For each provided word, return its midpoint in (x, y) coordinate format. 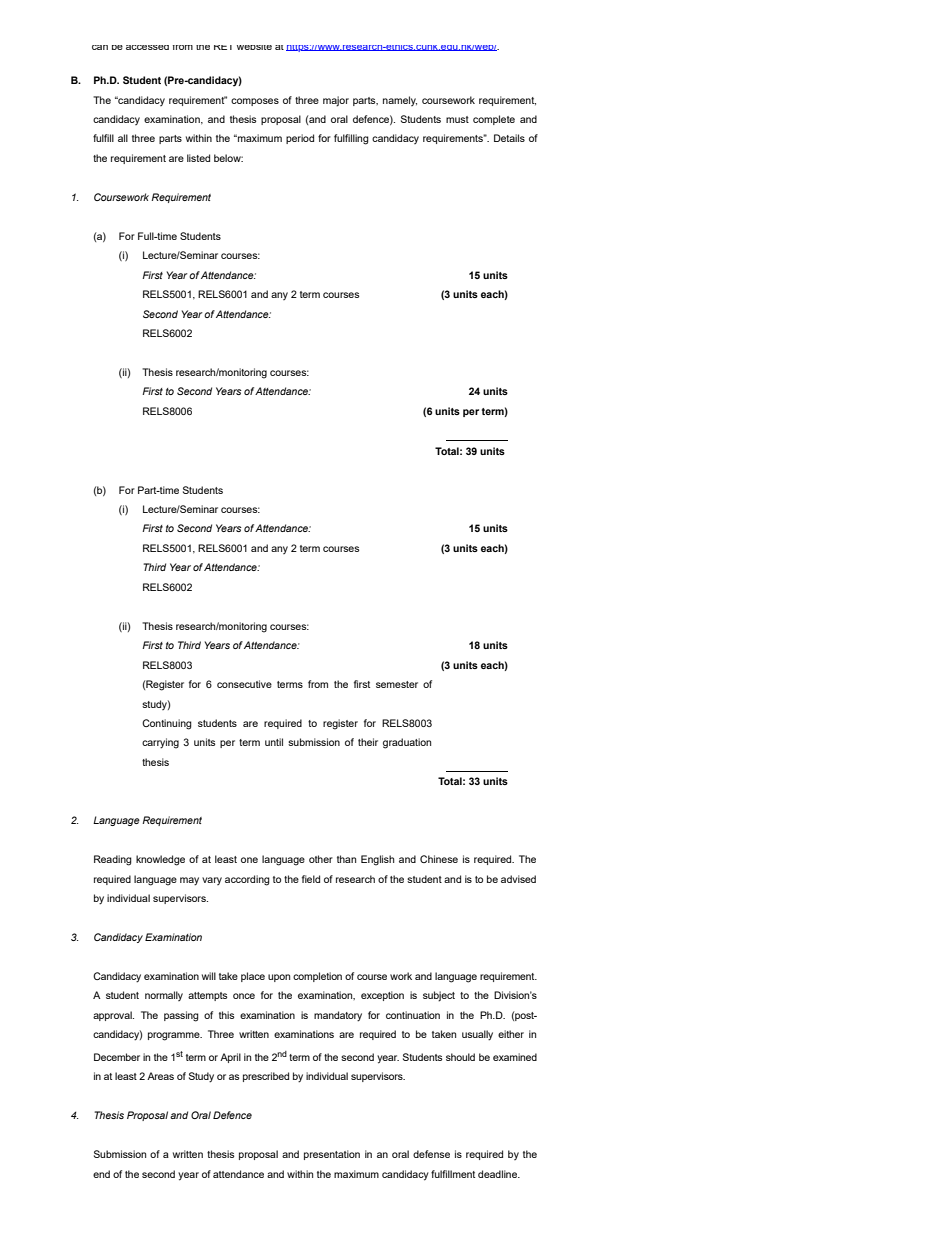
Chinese (439, 859)
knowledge (160, 860)
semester (397, 684)
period (300, 139)
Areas (160, 1076)
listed (198, 158)
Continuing (167, 724)
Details (509, 138)
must (457, 119)
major (336, 101)
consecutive (244, 684)
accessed (147, 47)
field (311, 879)
